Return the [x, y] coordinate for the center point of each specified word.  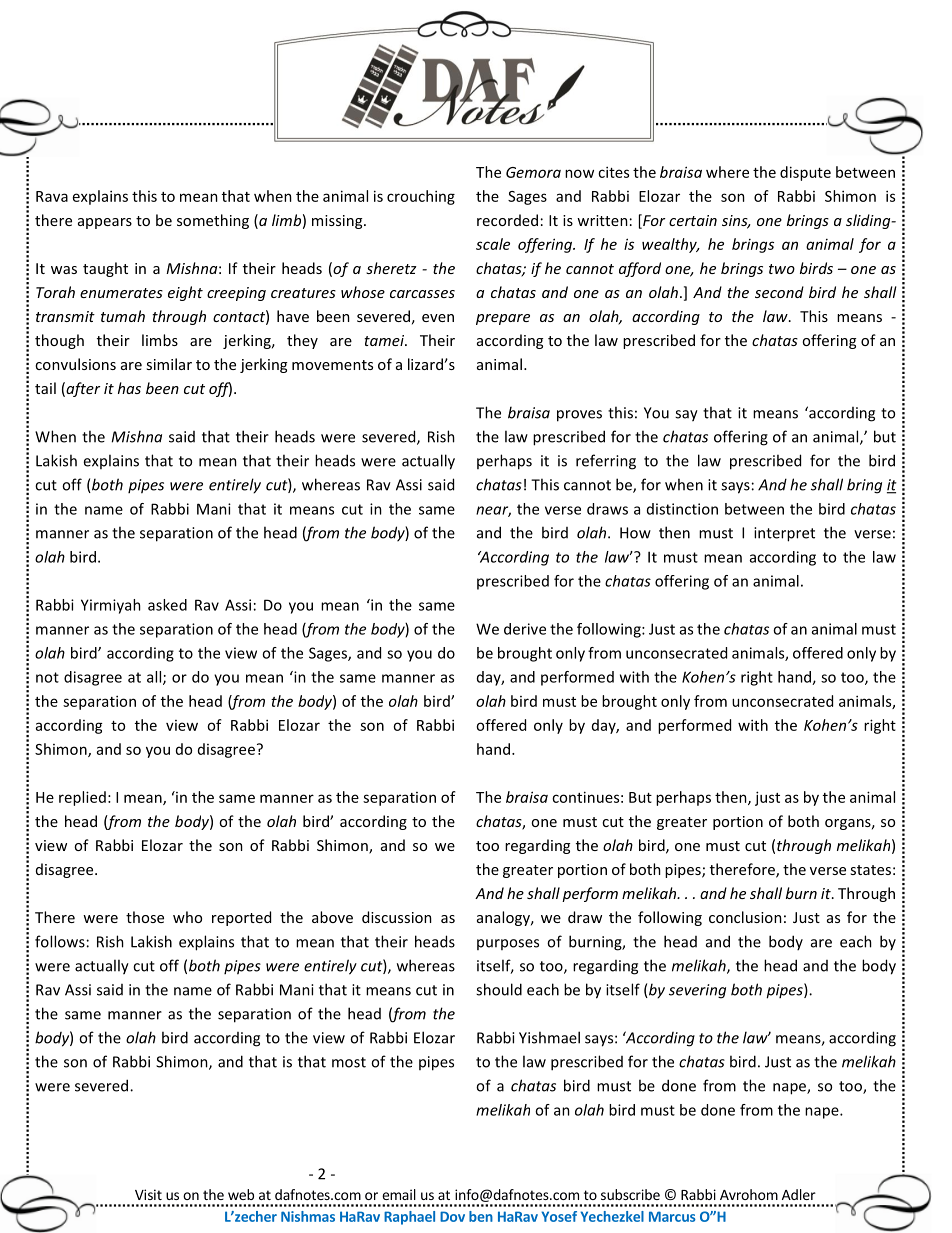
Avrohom [749, 1194]
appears [105, 223]
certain [693, 220]
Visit [148, 1194]
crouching [421, 197]
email [399, 1194]
